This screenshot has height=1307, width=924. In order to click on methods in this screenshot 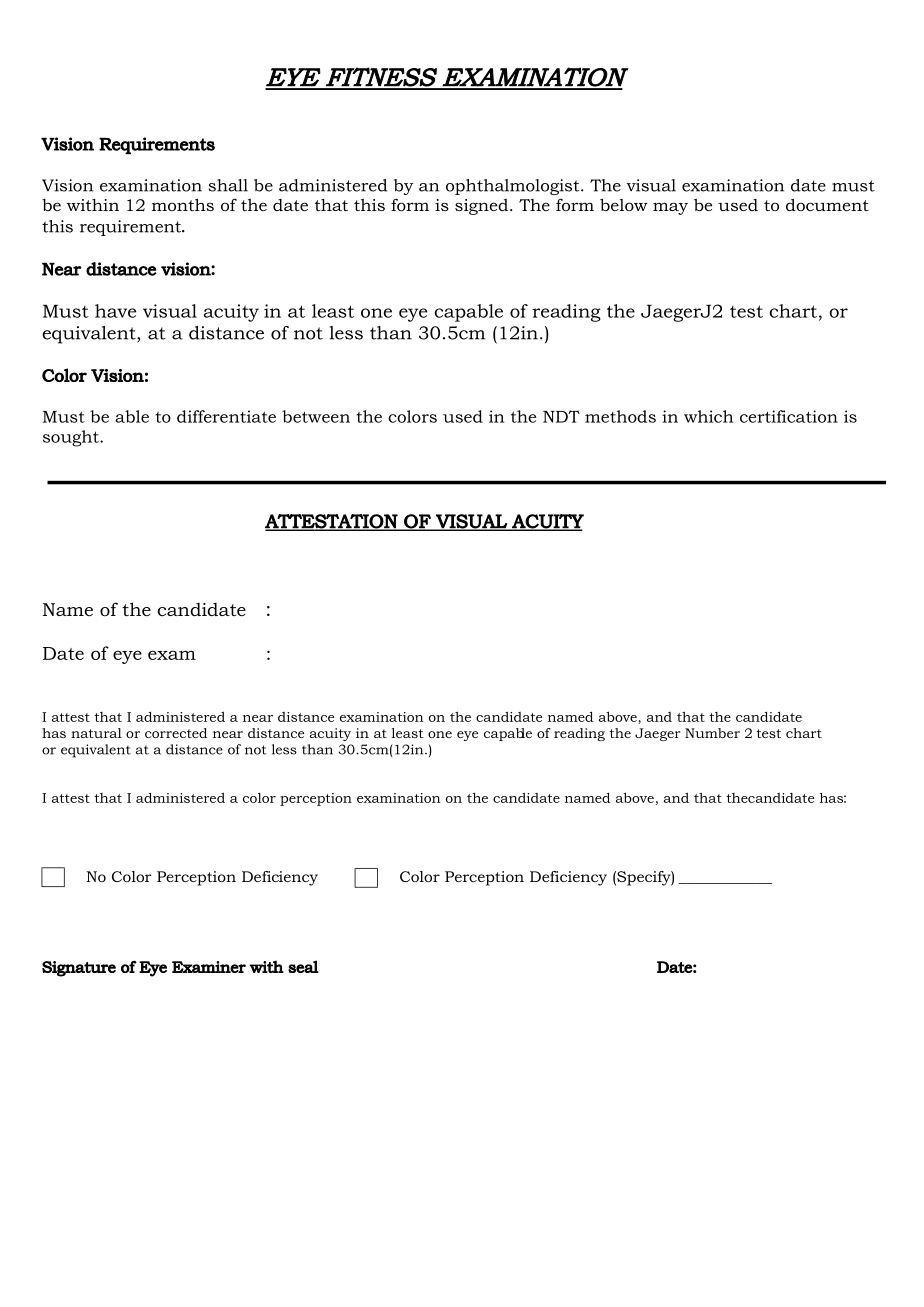, I will do `click(620, 416)`.
